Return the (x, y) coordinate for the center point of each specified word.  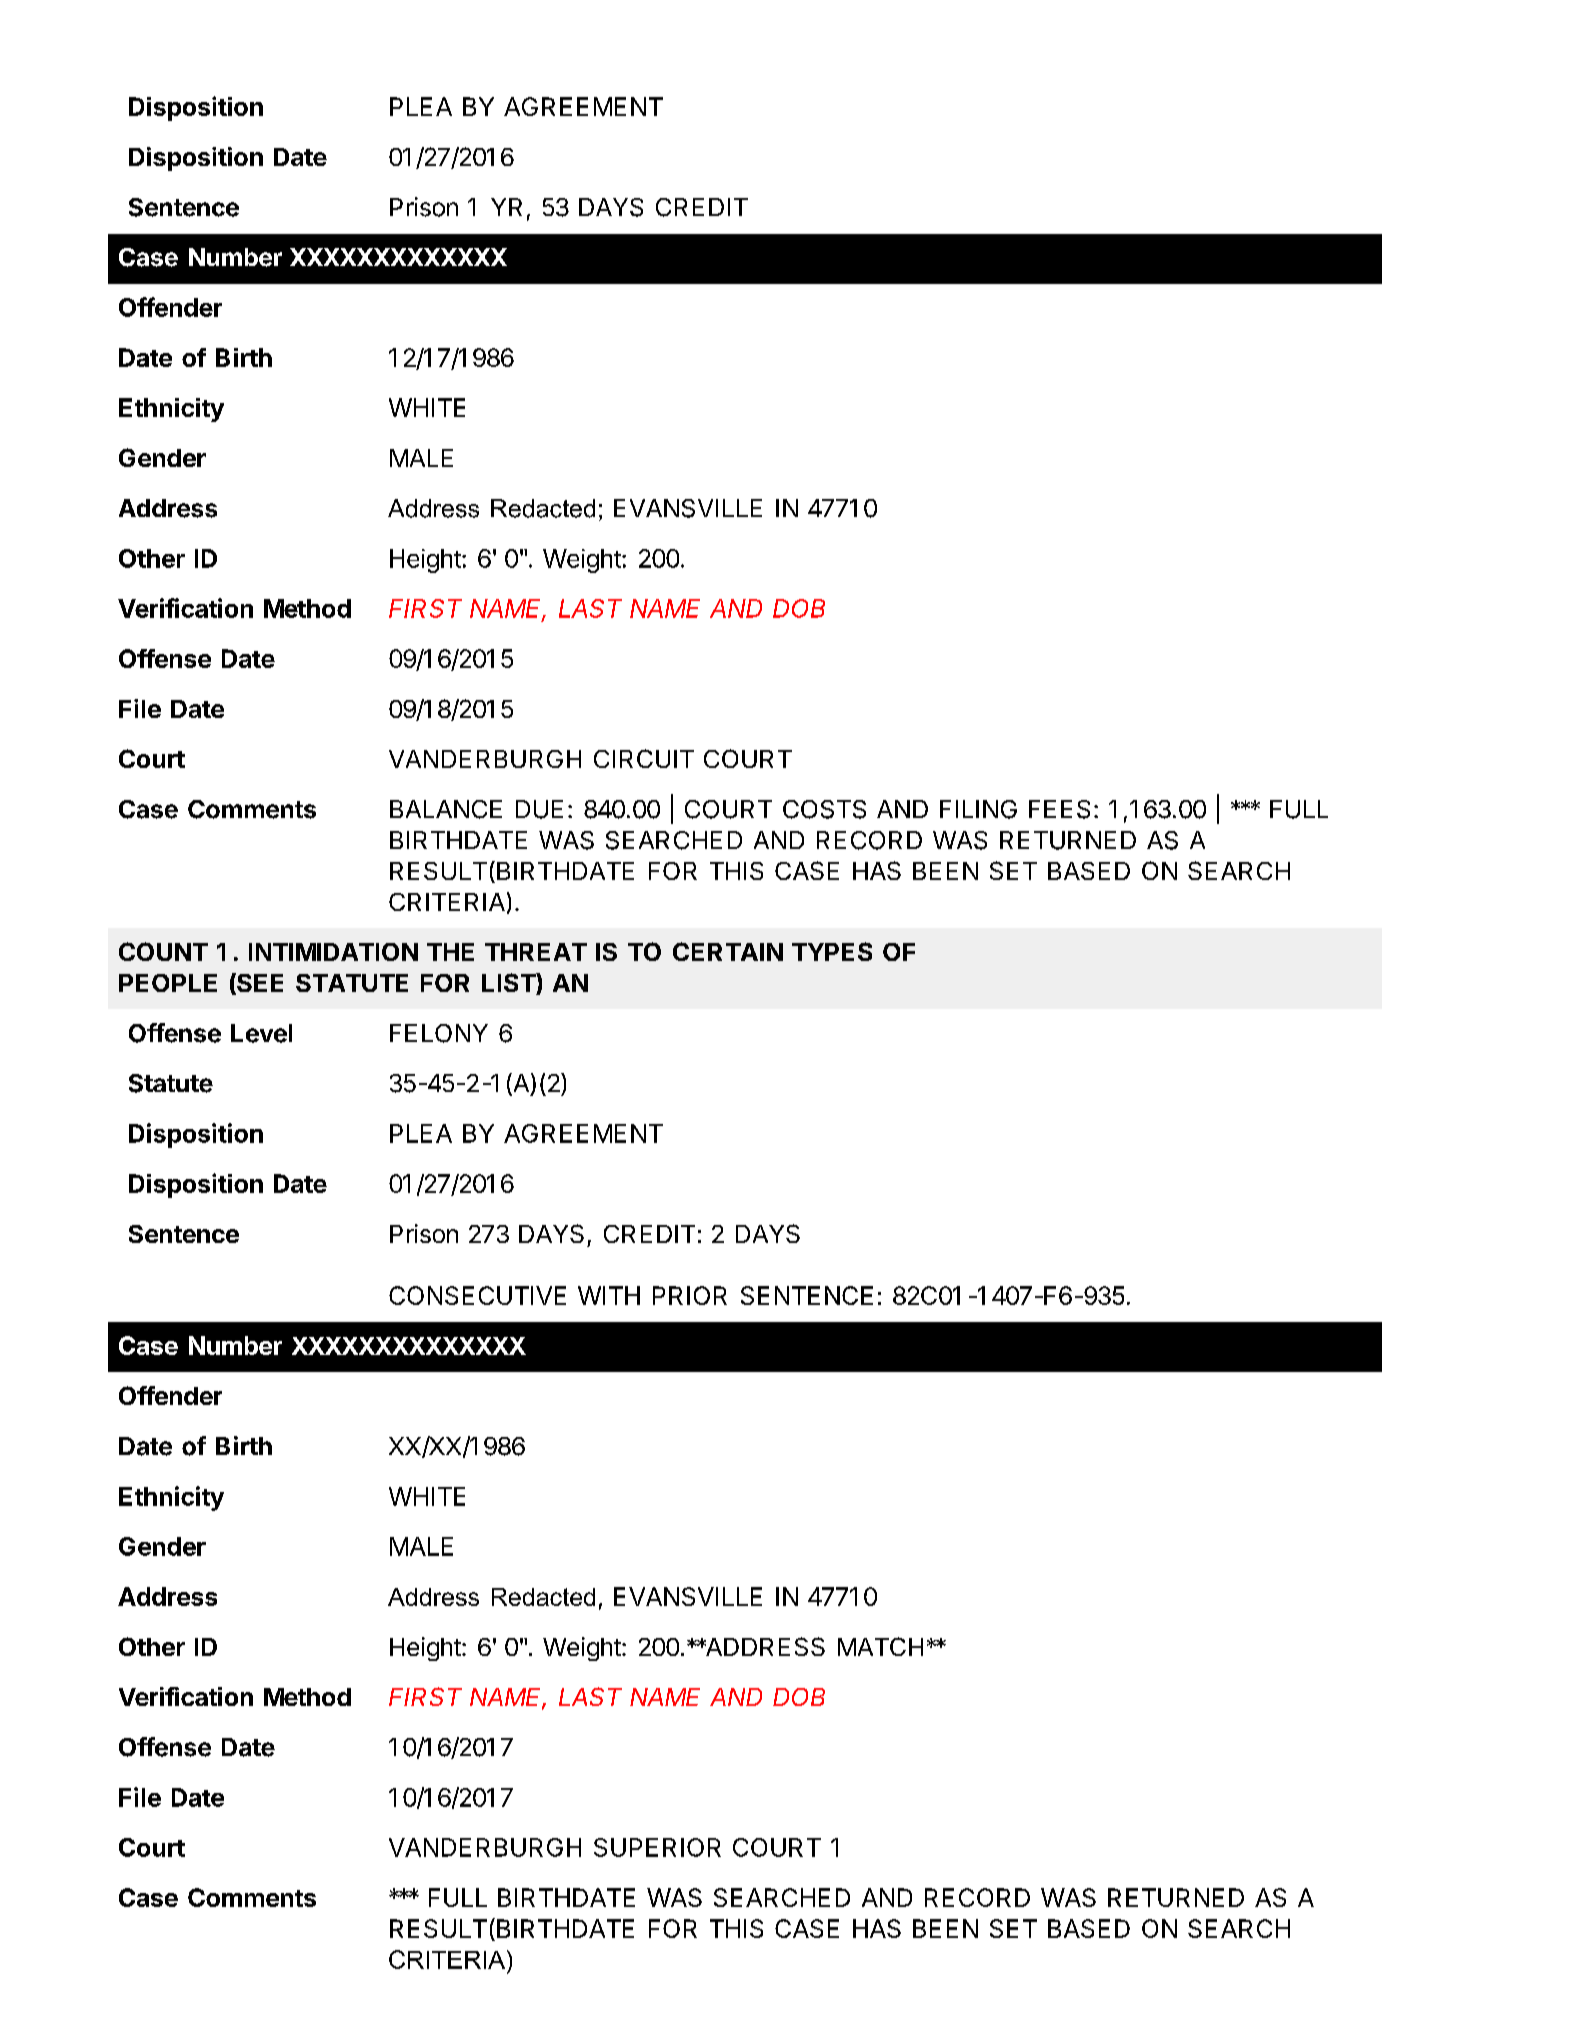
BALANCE (446, 809)
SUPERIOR (657, 1847)
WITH (609, 1295)
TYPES (832, 951)
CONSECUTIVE (477, 1295)
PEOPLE (168, 983)
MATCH (880, 1646)
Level (261, 1033)
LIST (509, 984)
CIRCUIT (644, 758)
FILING (978, 809)
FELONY (439, 1033)
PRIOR (690, 1295)
